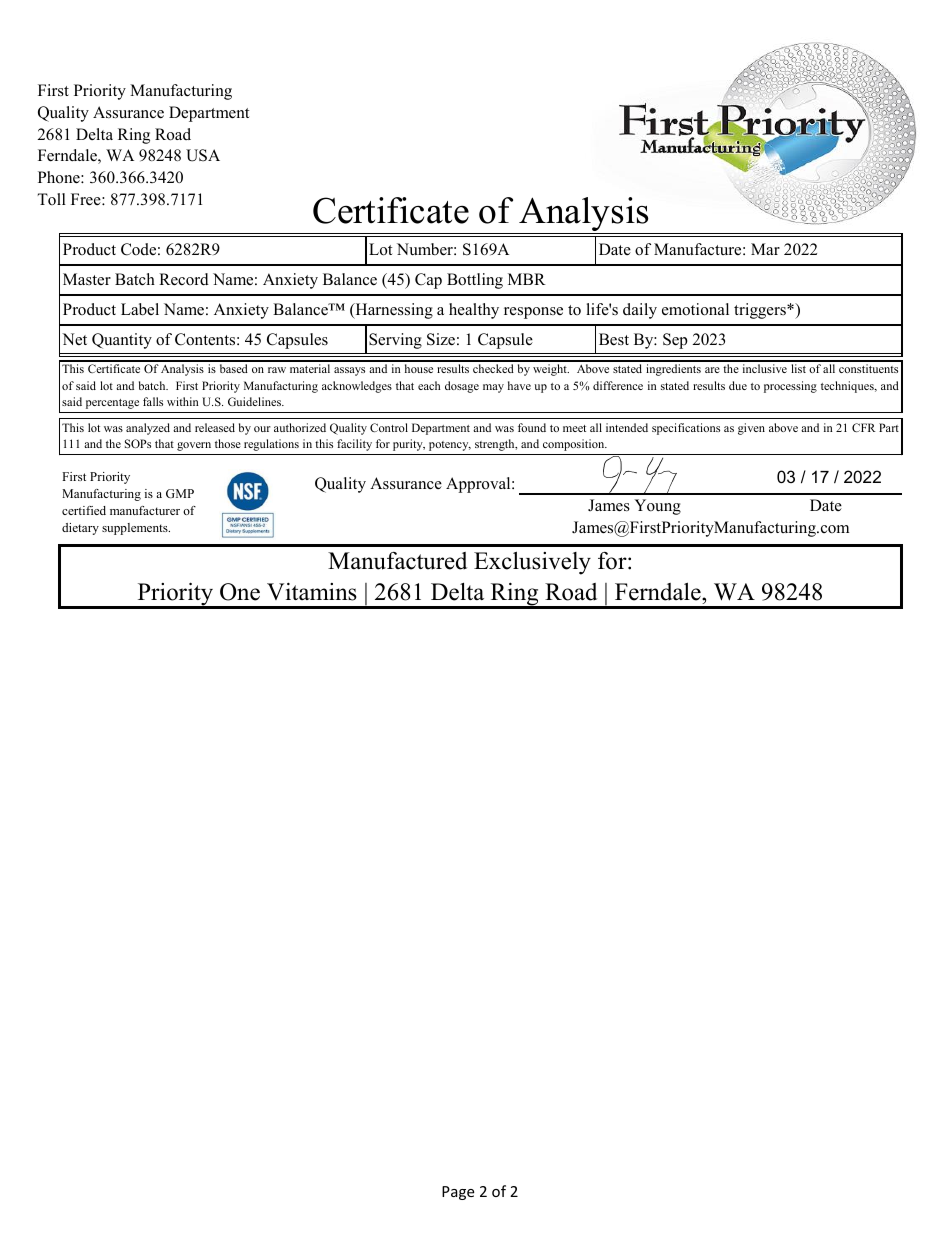 This image has height=1233, width=952. Describe the element at coordinates (312, 592) in the image. I see `Vitamins` at that location.
